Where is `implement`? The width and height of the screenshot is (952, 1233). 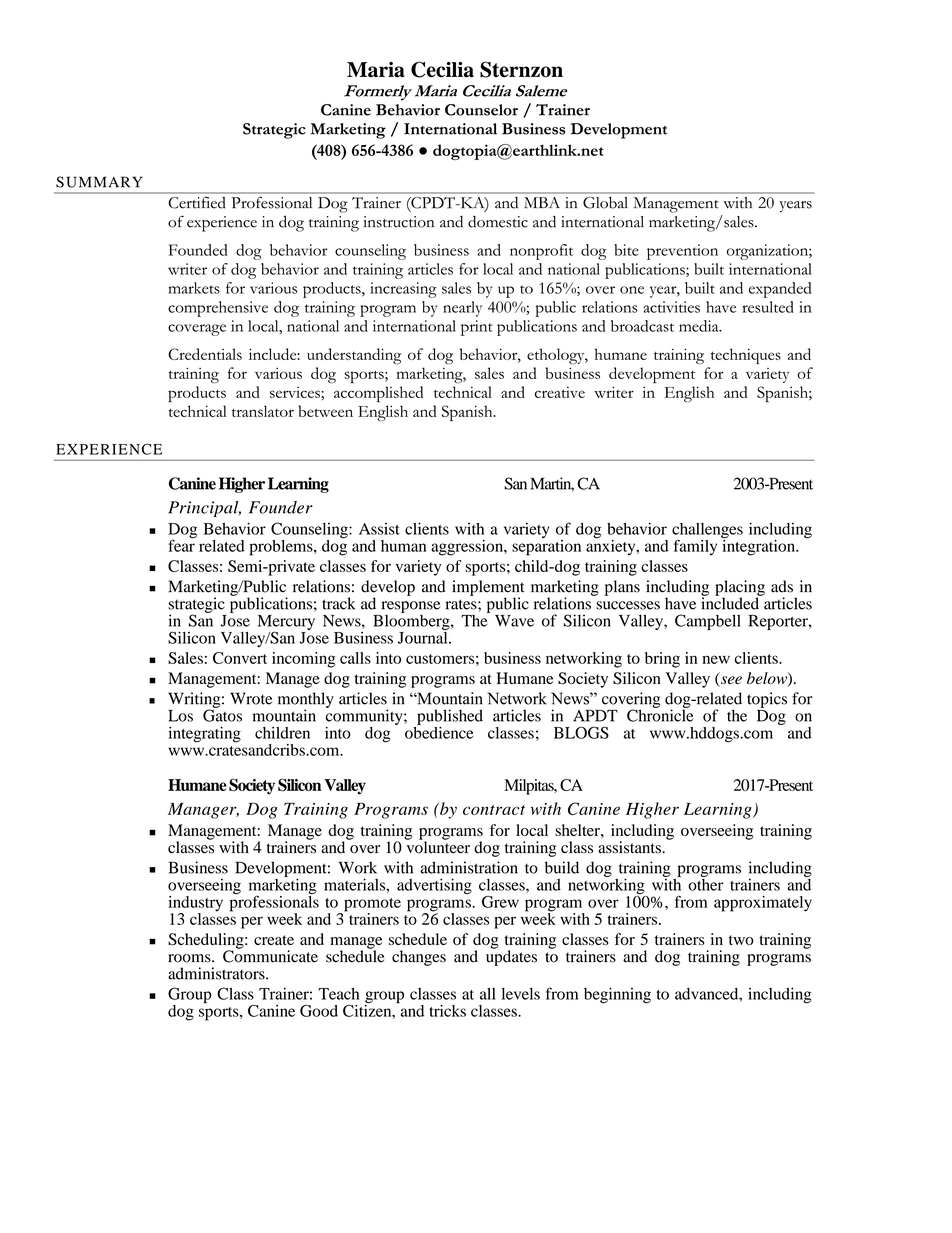 implement is located at coordinates (488, 589).
